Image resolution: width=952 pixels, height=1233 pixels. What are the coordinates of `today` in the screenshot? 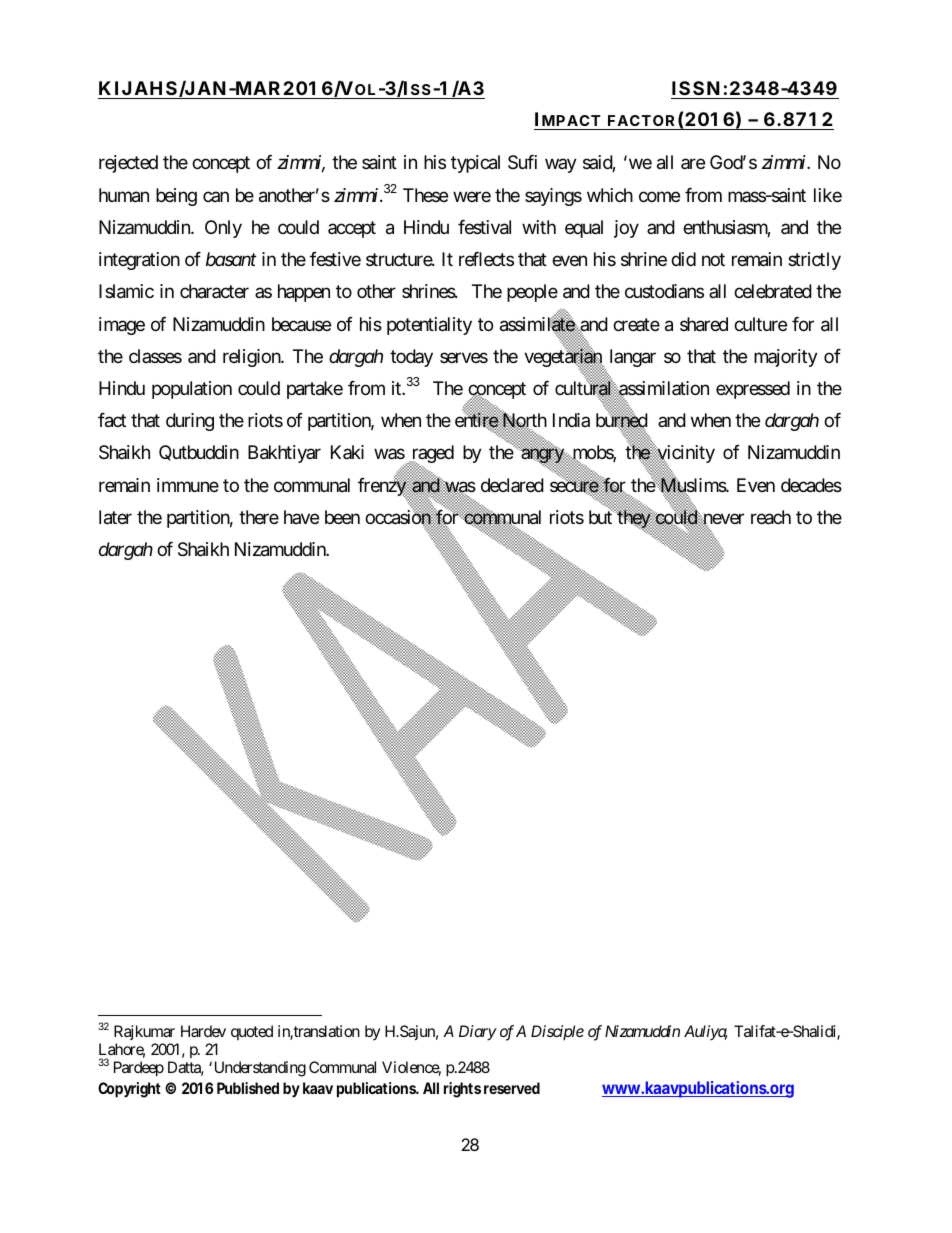 It's located at (411, 358).
